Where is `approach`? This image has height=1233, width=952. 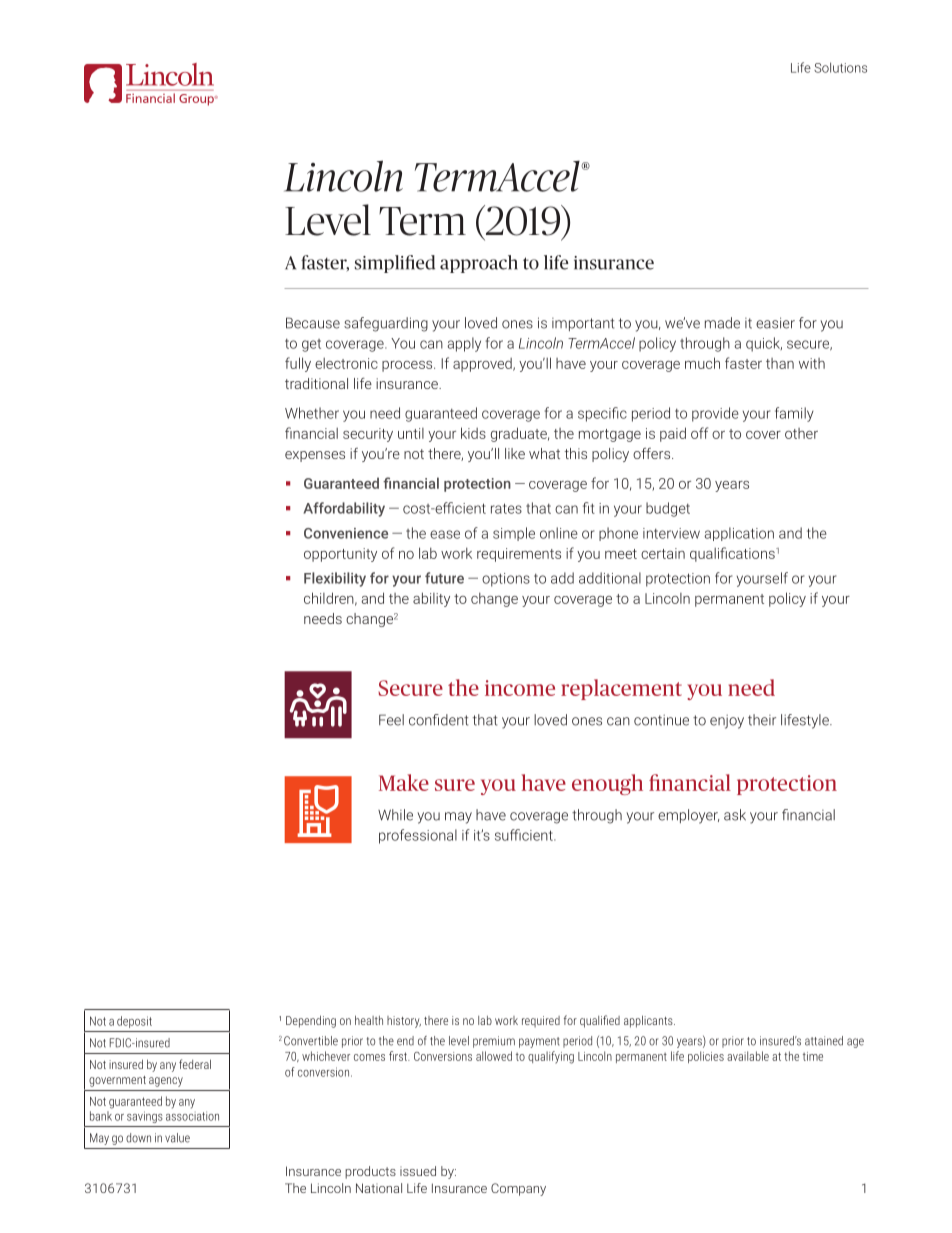 approach is located at coordinates (479, 264).
